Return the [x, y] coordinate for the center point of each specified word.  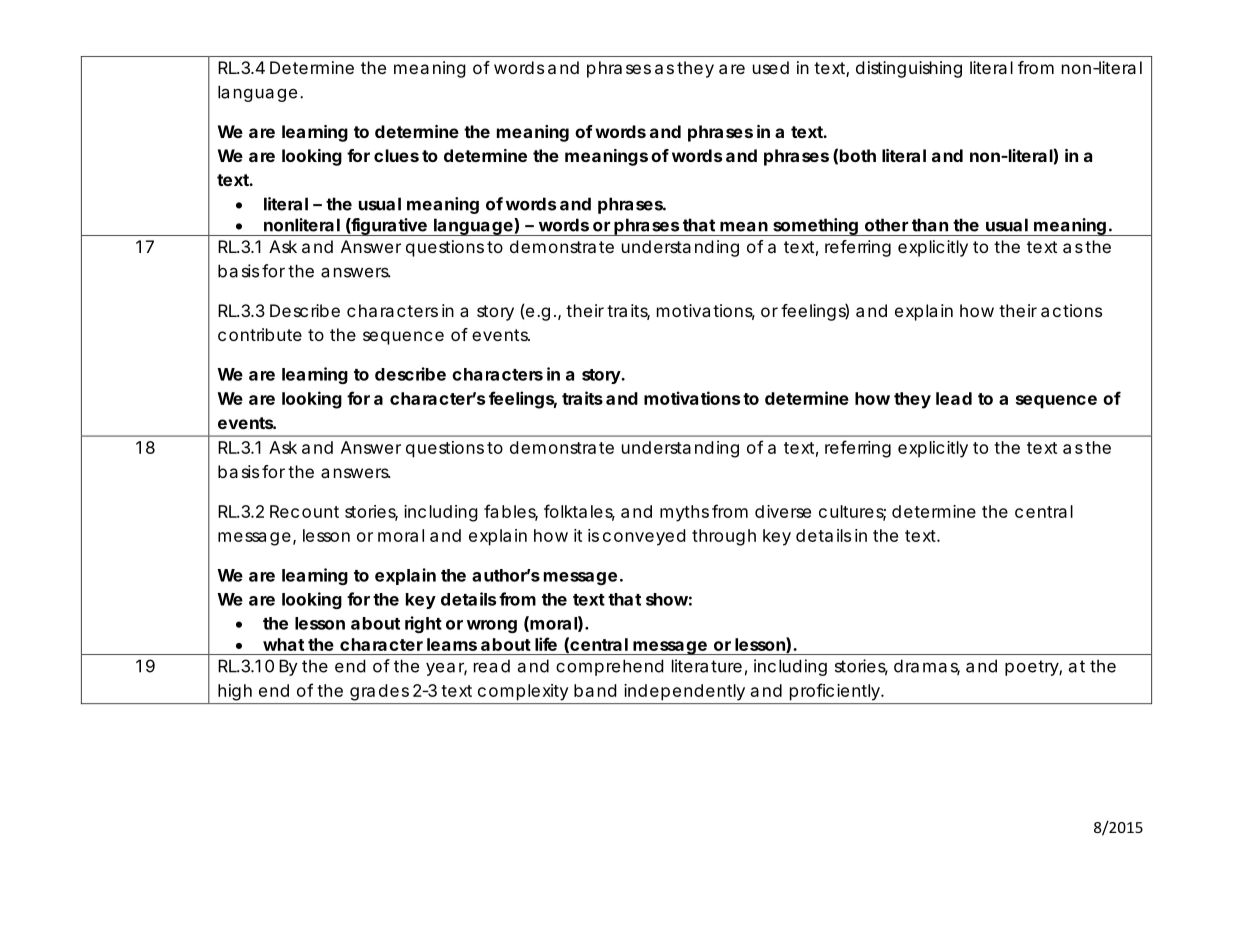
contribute [260, 334]
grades [379, 692]
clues [396, 155]
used [771, 67]
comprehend [610, 667]
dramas [927, 667]
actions [1071, 310]
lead [954, 398]
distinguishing [909, 69]
